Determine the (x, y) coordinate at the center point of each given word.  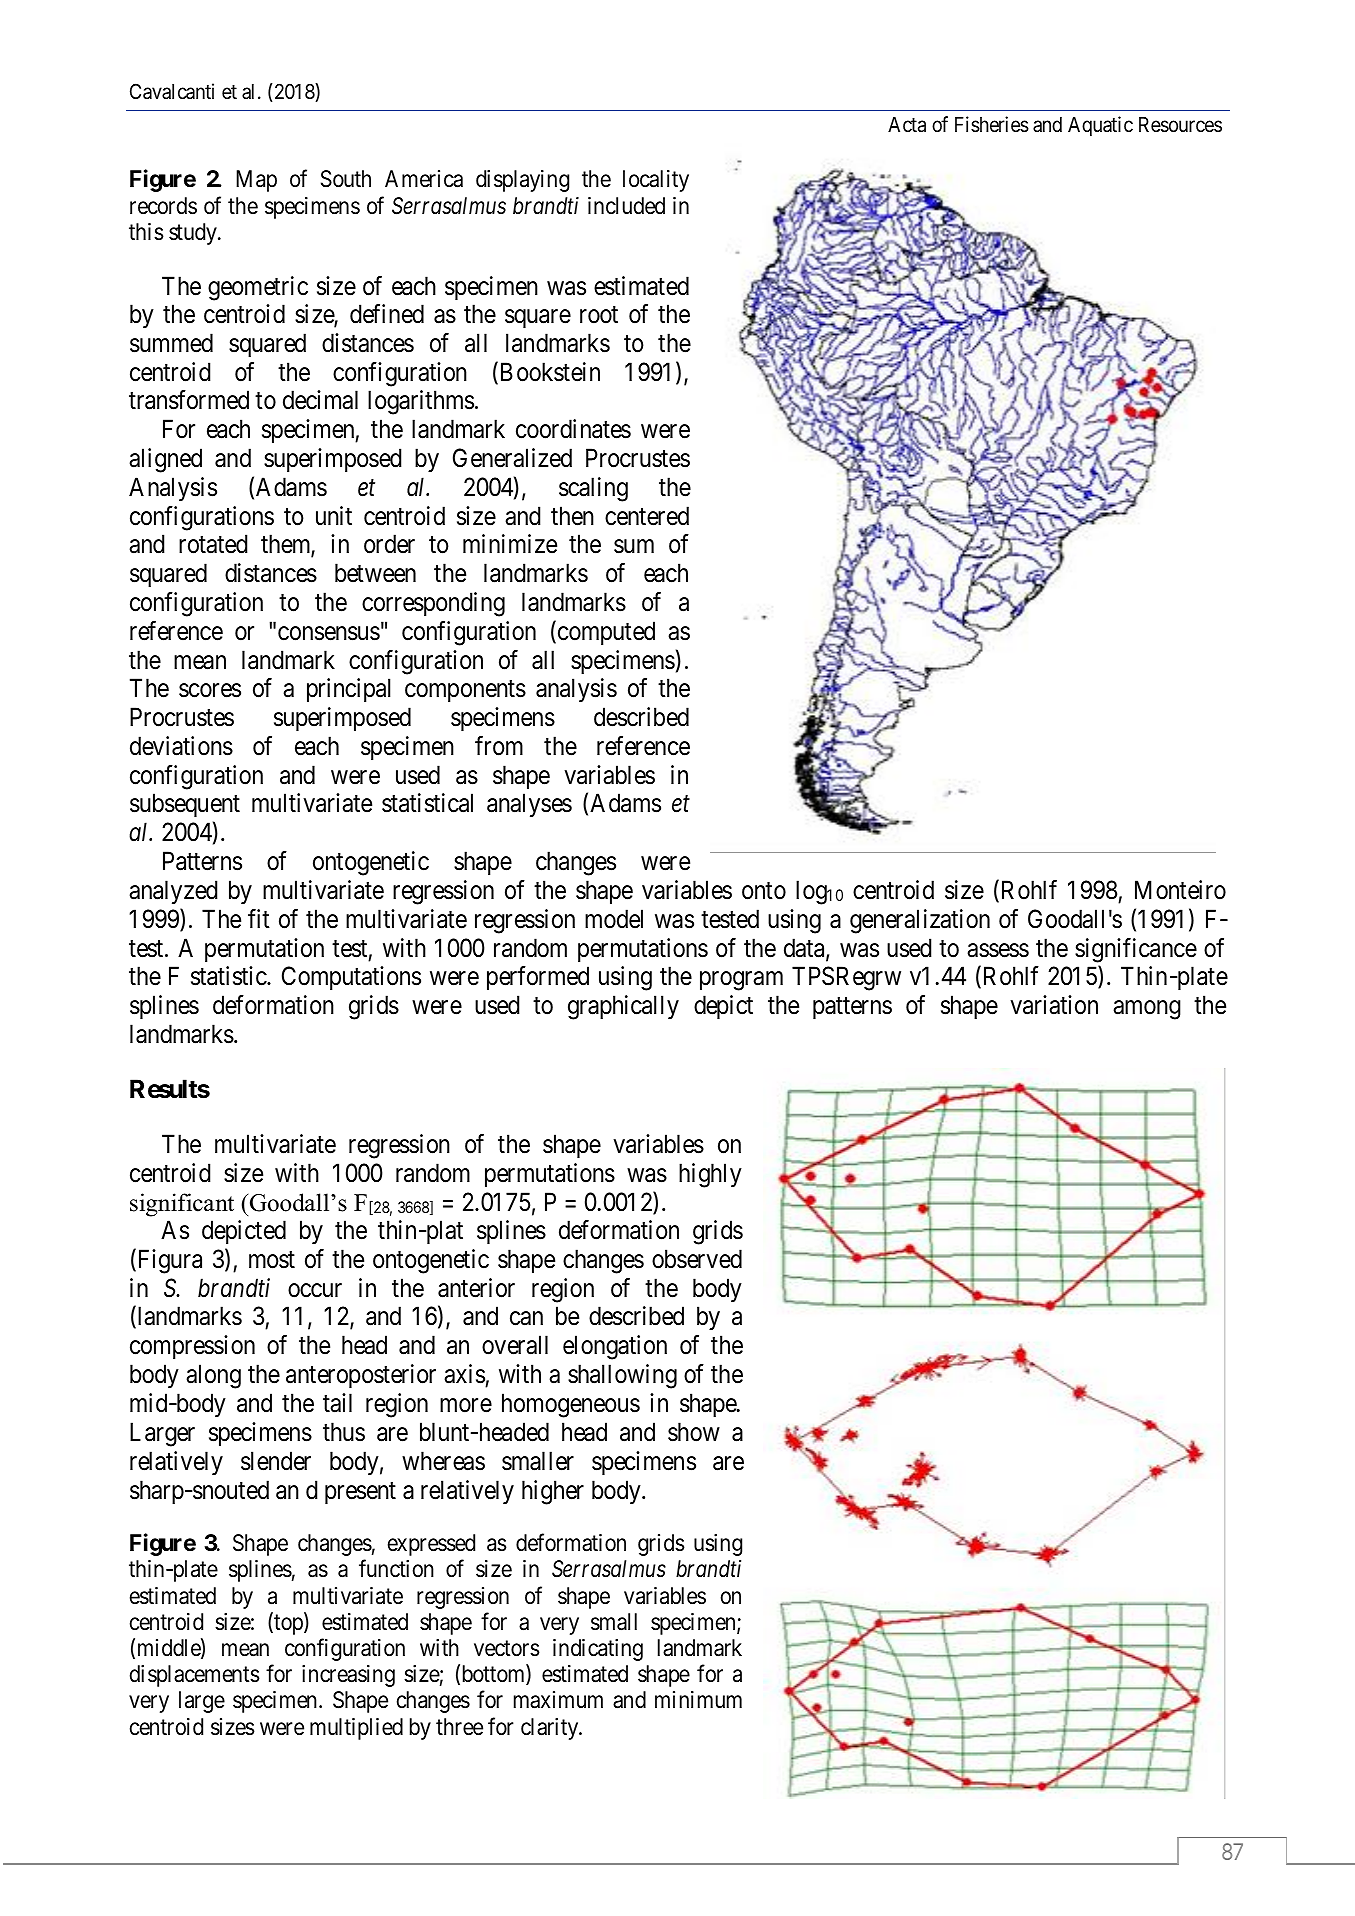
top (288, 1624)
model (614, 919)
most (272, 1260)
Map (256, 181)
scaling (593, 489)
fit (259, 918)
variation (1054, 1005)
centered (647, 516)
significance (1136, 950)
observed (697, 1259)
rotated (213, 544)
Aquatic (1100, 126)
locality (656, 181)
